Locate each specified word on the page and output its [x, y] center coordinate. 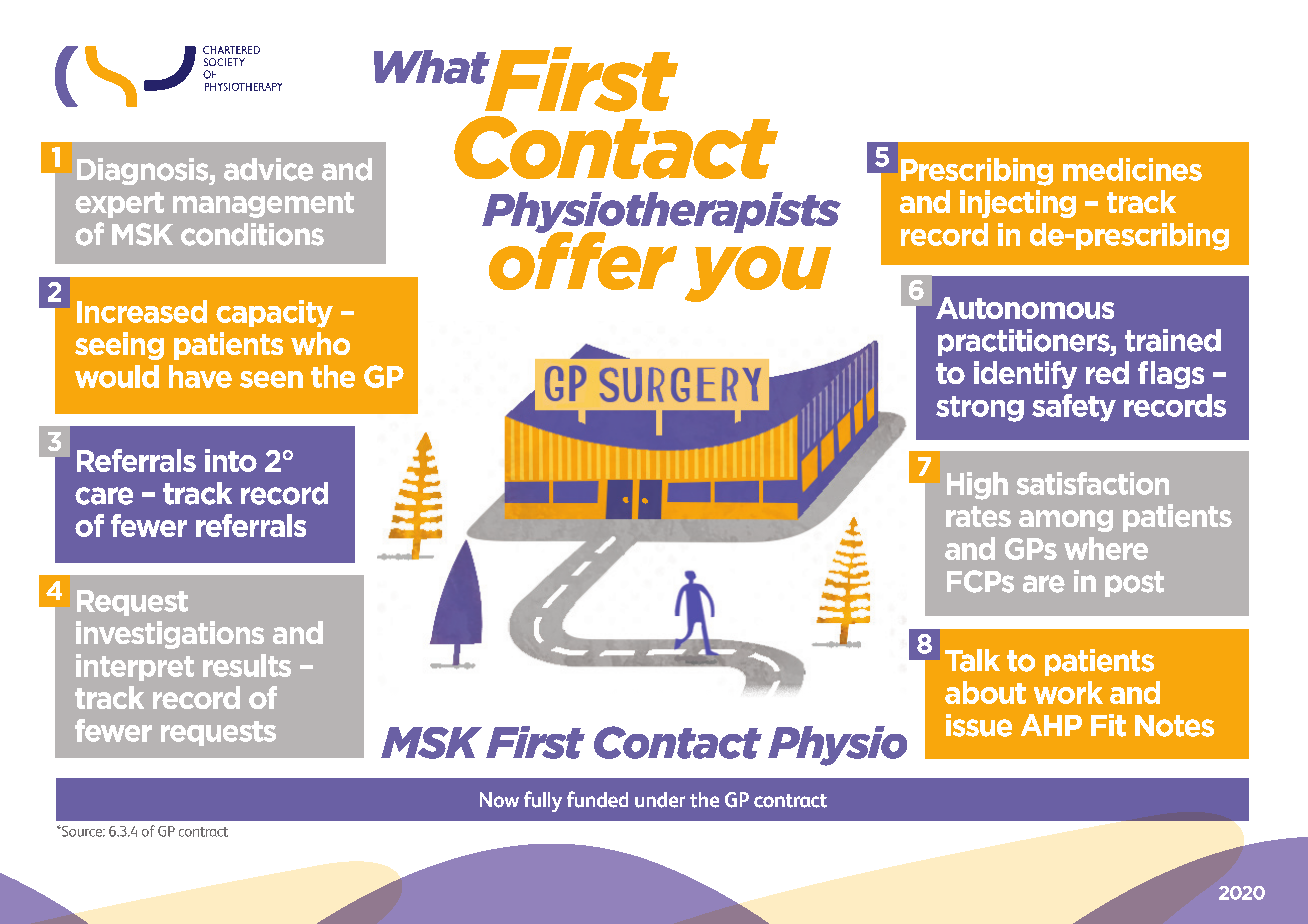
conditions [252, 234]
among [1066, 521]
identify [1025, 375]
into [231, 460]
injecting [1018, 204]
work [1068, 692]
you [758, 274]
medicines [1132, 169]
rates [978, 516]
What [433, 68]
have [200, 376]
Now [499, 800]
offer [583, 259]
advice [268, 169]
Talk [972, 660]
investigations [170, 635]
